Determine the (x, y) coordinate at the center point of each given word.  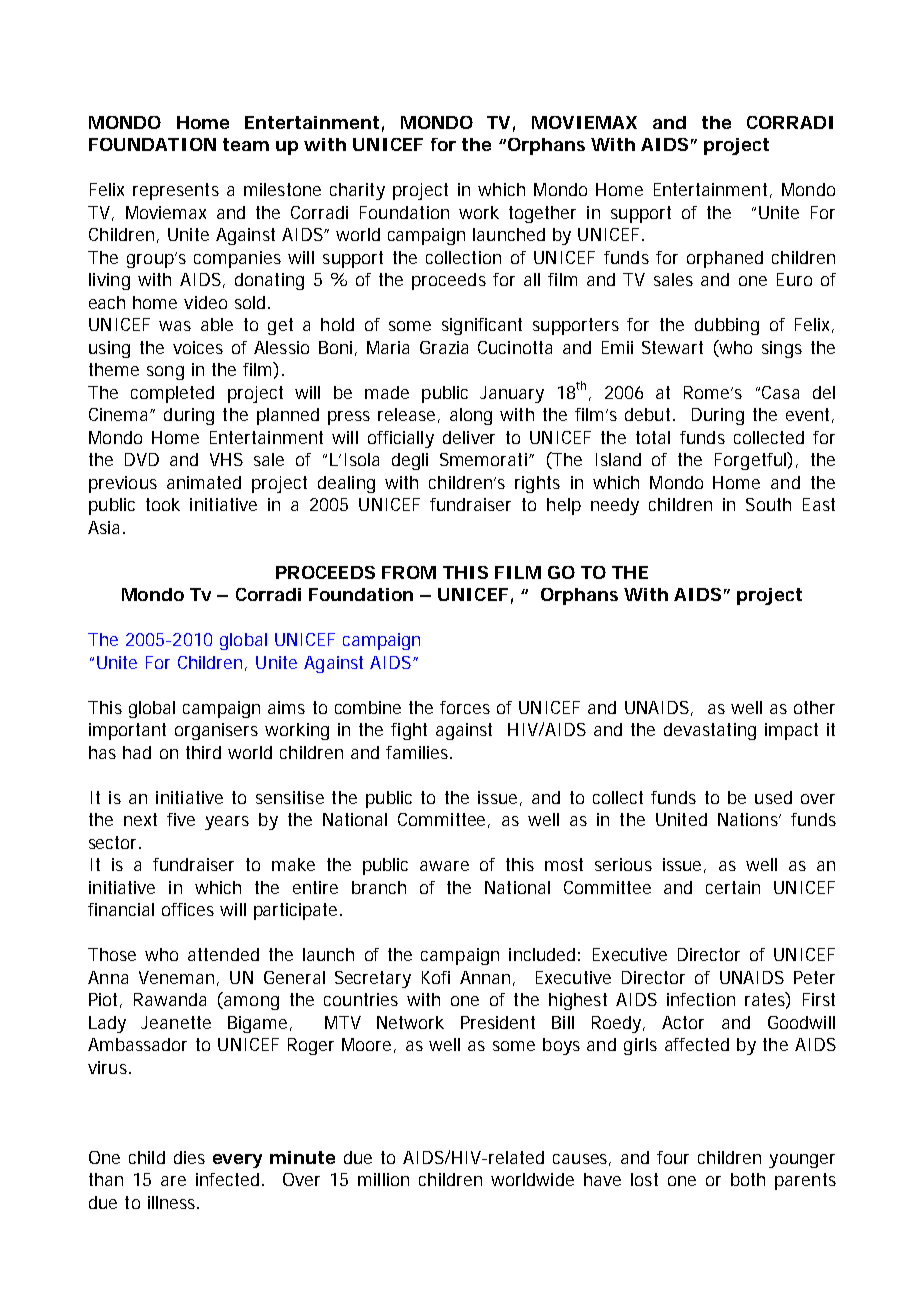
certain (733, 887)
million (383, 1179)
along (471, 416)
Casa (780, 392)
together (542, 214)
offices (188, 909)
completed (172, 394)
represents (176, 191)
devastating (710, 731)
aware (444, 866)
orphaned (725, 259)
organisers (216, 731)
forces (465, 707)
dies (189, 1157)
